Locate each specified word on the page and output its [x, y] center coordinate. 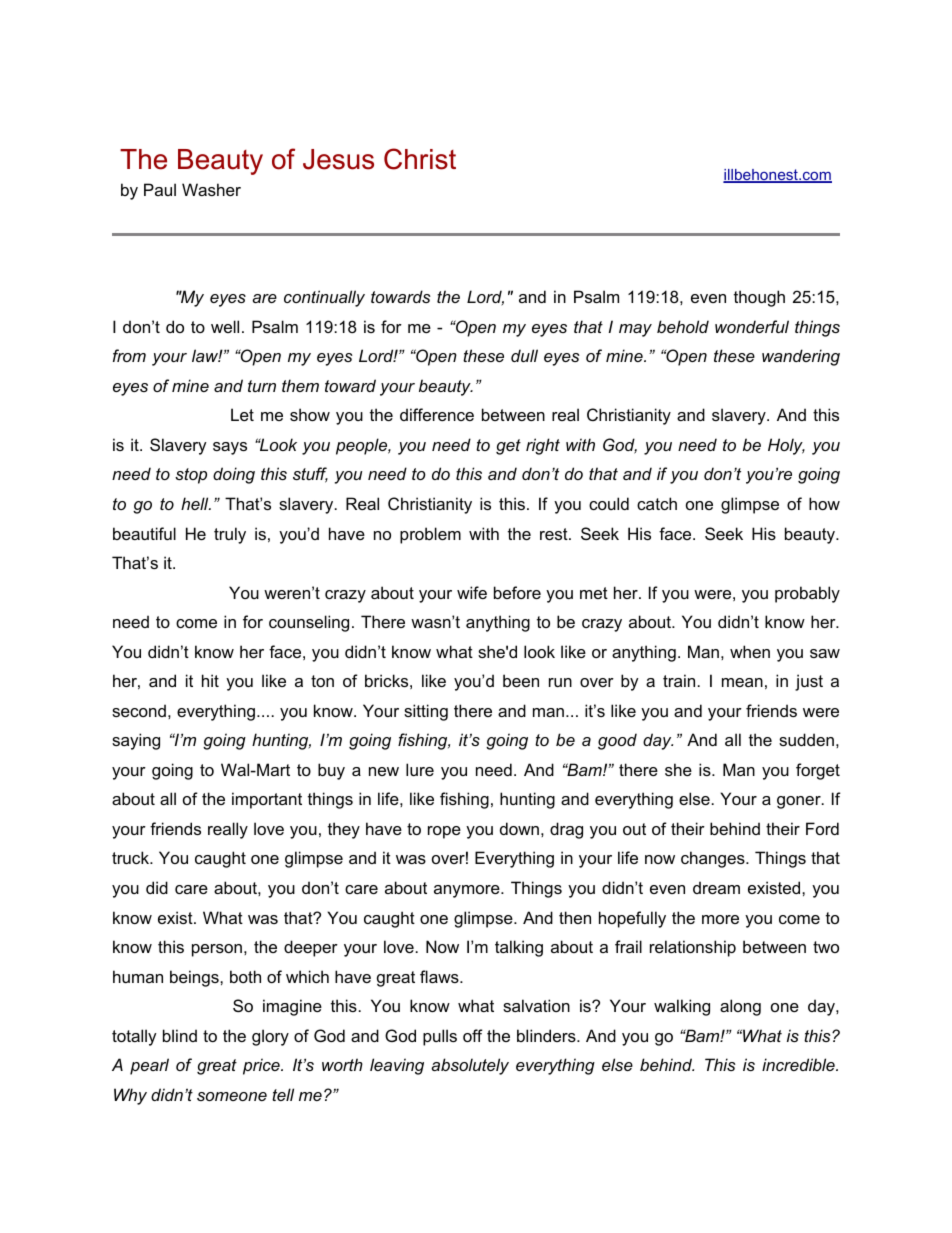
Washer [211, 189]
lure [420, 769]
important [267, 800]
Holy [786, 446]
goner [800, 802]
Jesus [338, 159]
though [759, 298]
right [543, 446]
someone [232, 1096]
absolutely [470, 1066]
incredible [799, 1064]
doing [234, 475]
